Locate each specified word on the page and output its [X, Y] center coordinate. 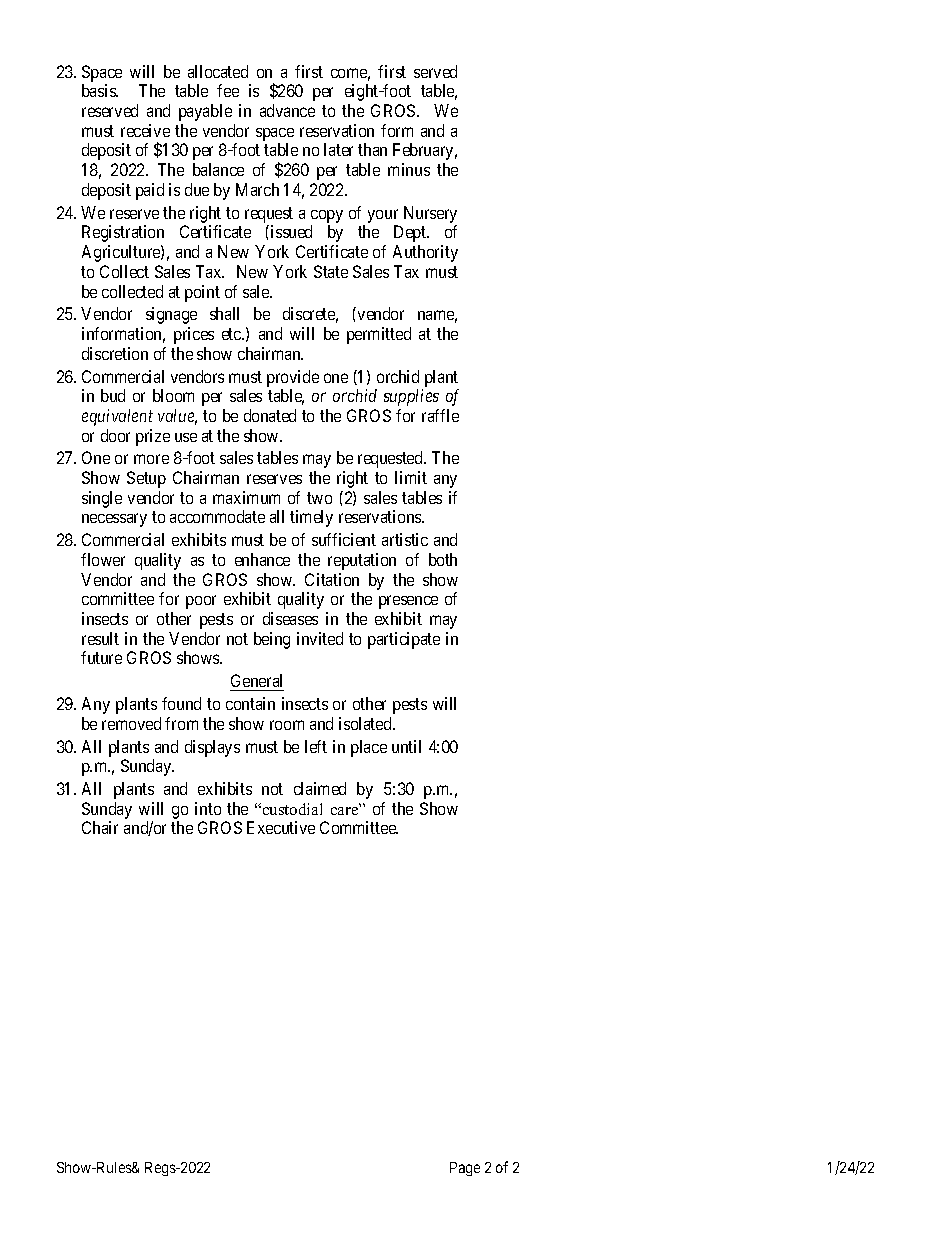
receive [145, 130]
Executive [281, 827]
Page [465, 1169]
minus [409, 169]
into [208, 808]
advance [287, 110]
